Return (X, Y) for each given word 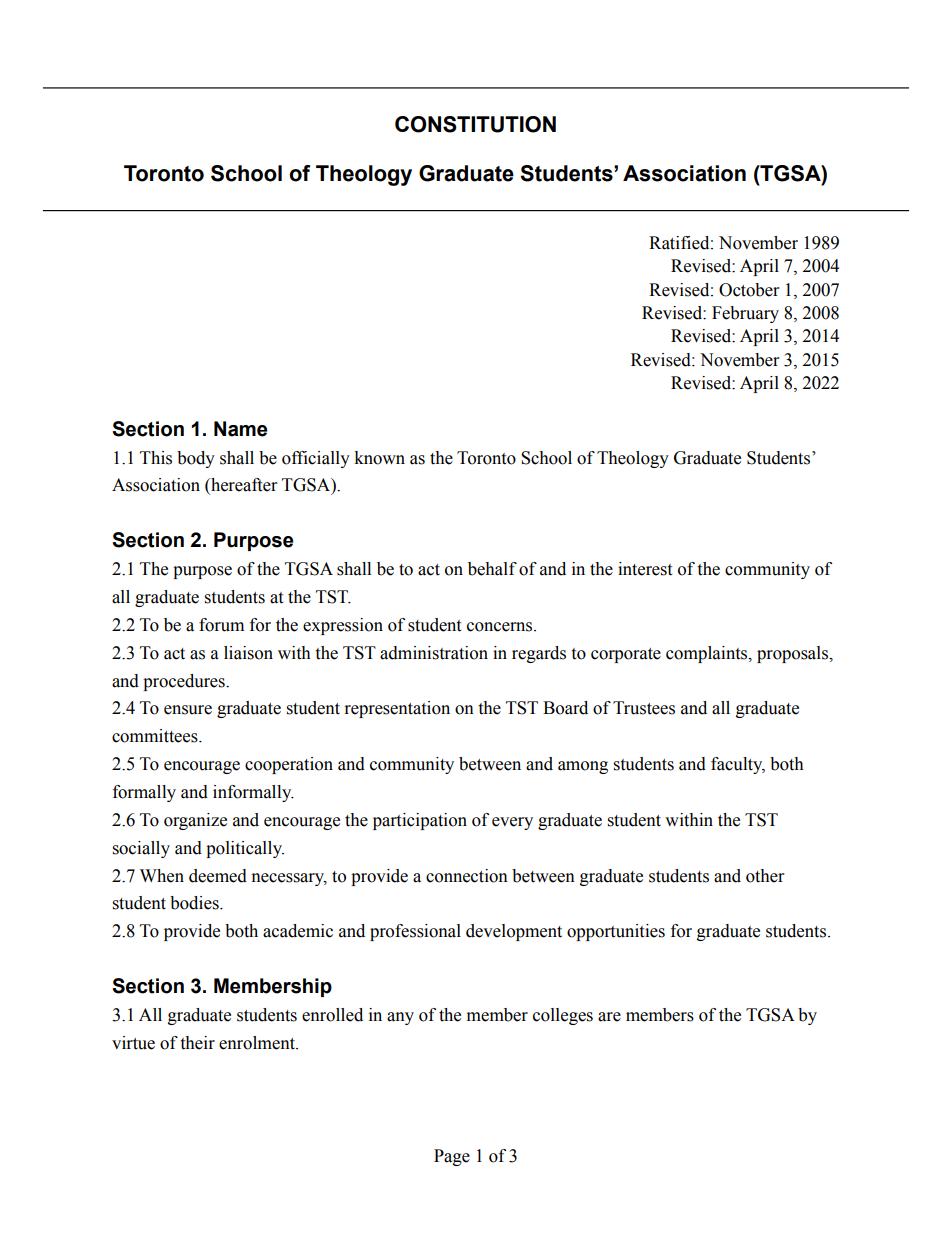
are (609, 1017)
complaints (708, 654)
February (745, 314)
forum (221, 625)
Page (452, 1157)
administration (434, 653)
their (197, 1043)
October (749, 290)
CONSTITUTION (475, 124)
